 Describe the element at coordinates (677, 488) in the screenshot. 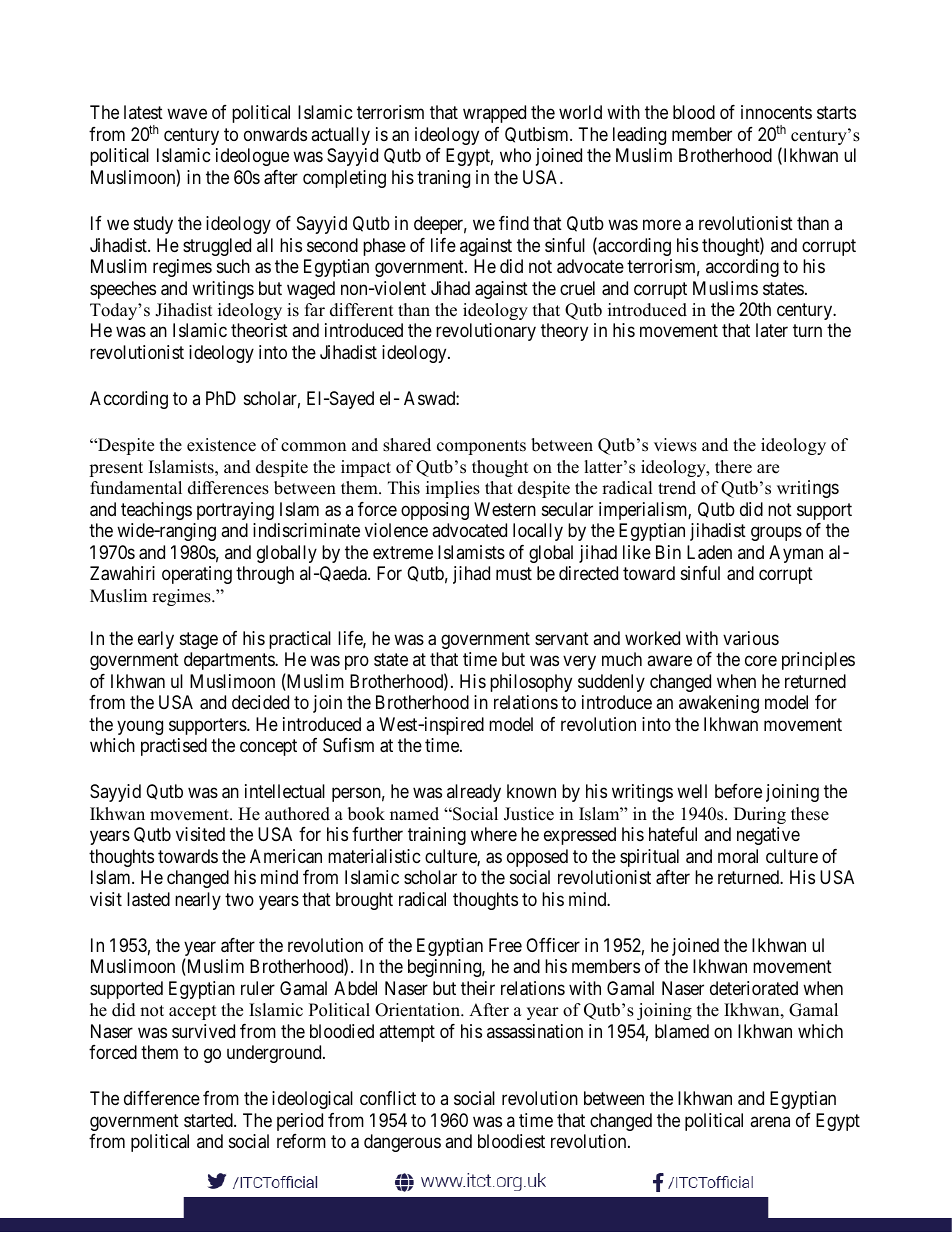

I see `trend` at that location.
